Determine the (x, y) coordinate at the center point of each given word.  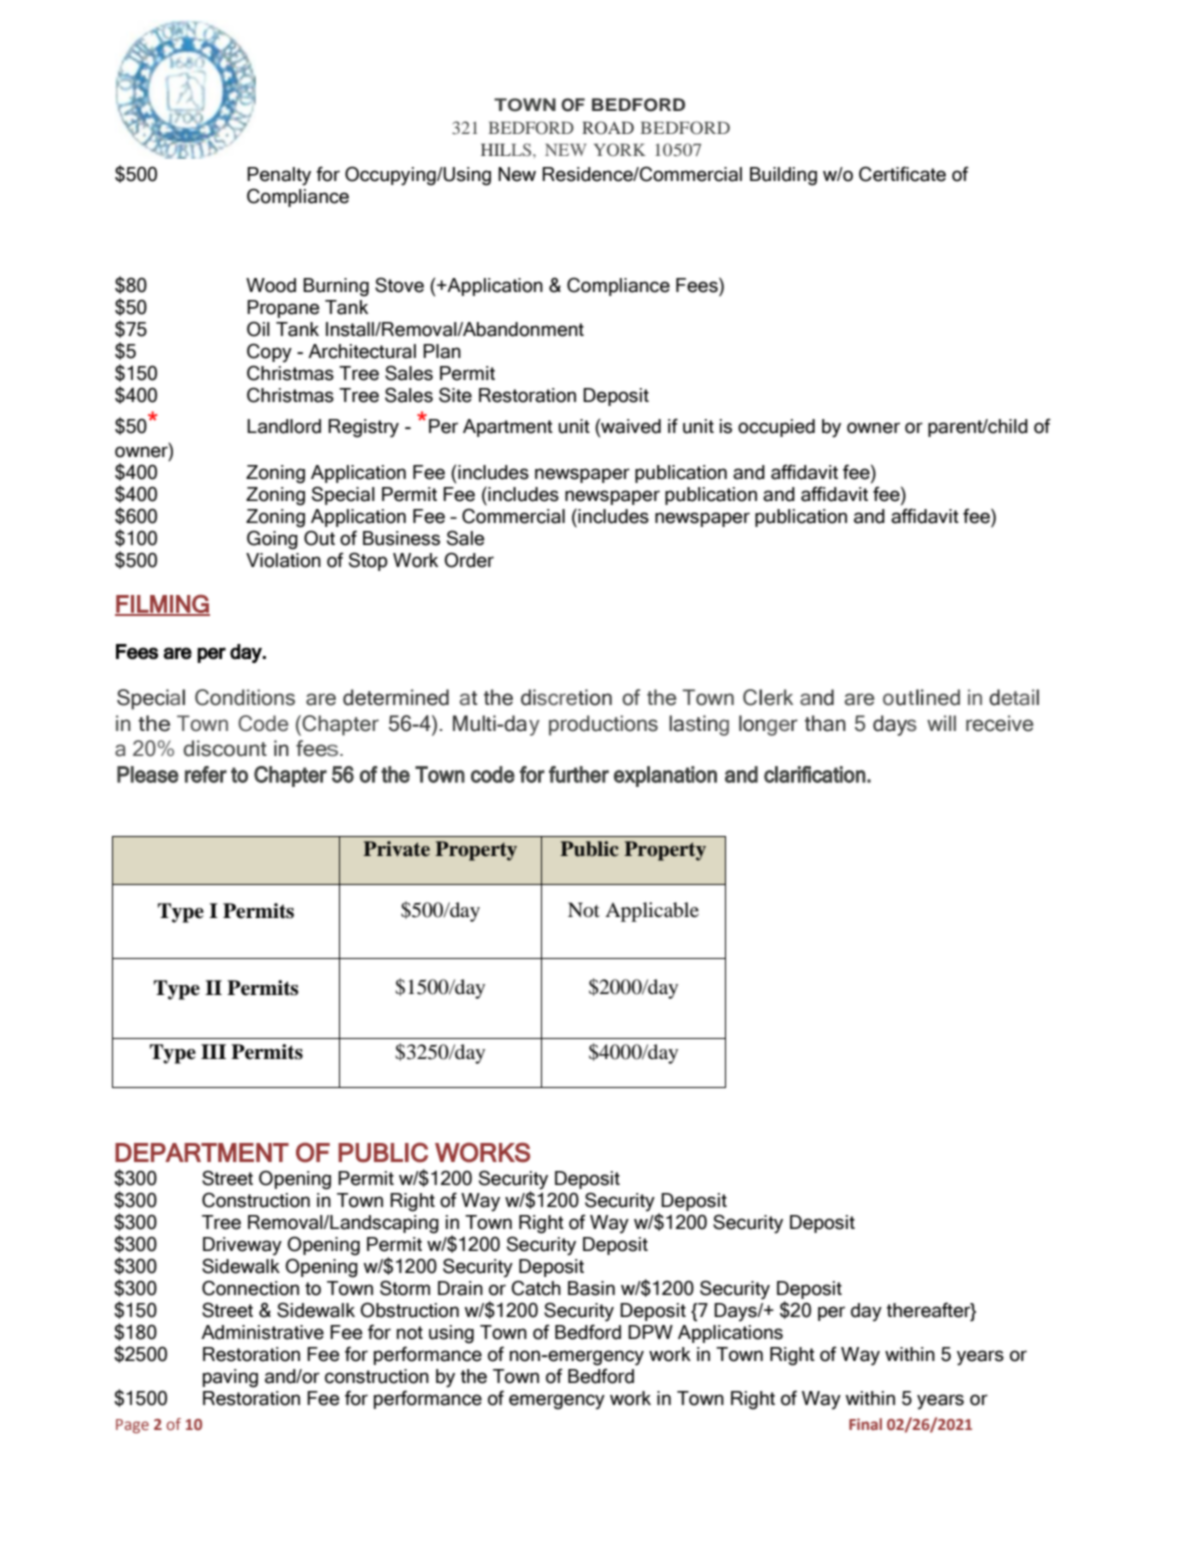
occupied (776, 428)
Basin (591, 1288)
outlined (921, 697)
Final (865, 1424)
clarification (815, 774)
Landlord (284, 426)
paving (230, 1378)
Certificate (902, 174)
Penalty (279, 176)
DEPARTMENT (202, 1152)
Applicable (652, 912)
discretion (566, 697)
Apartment (508, 428)
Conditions (245, 697)
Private (396, 849)
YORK (620, 149)
